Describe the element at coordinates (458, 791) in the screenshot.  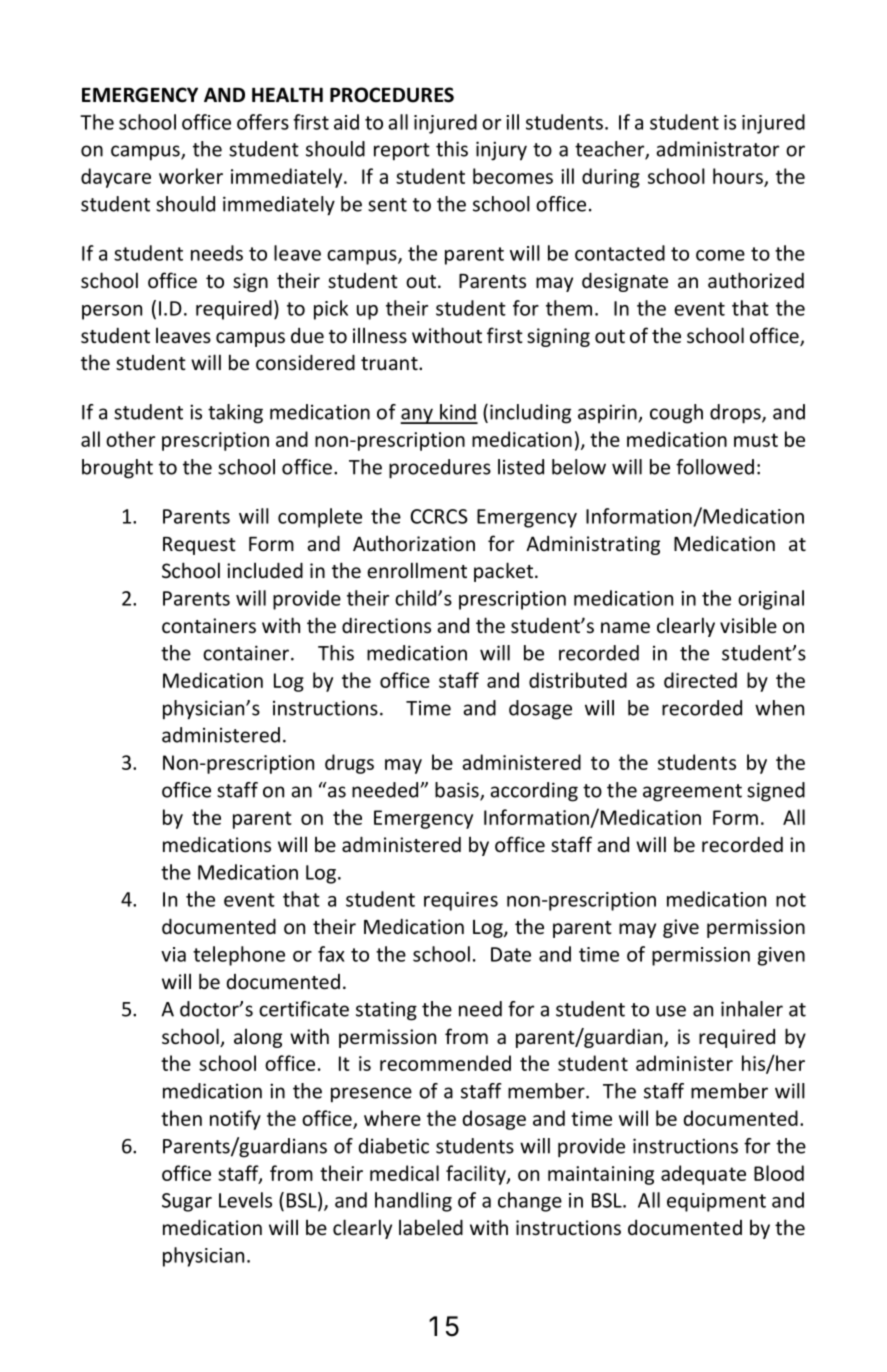
I see `basis` at that location.
